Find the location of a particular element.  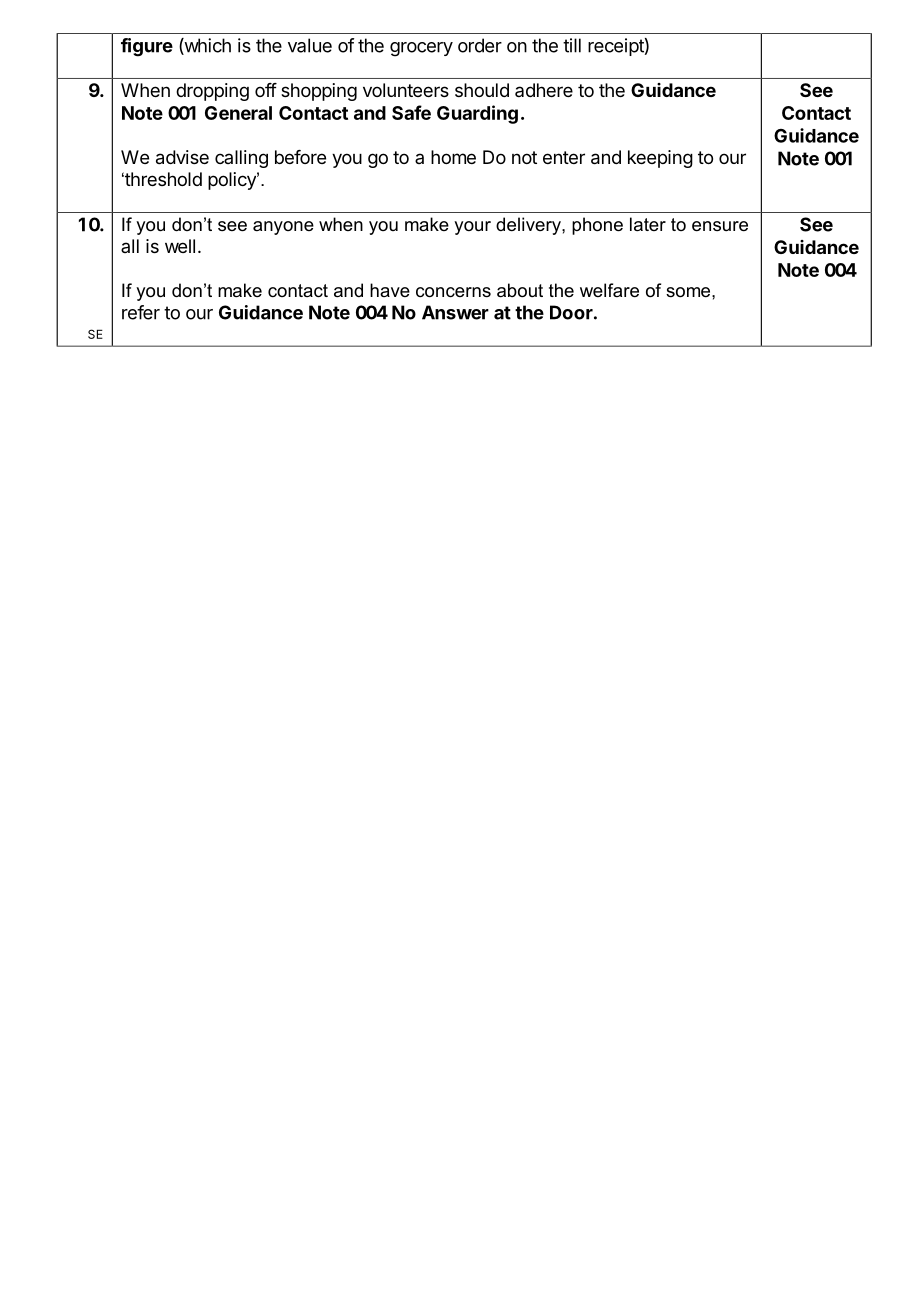

well is located at coordinates (180, 246).
